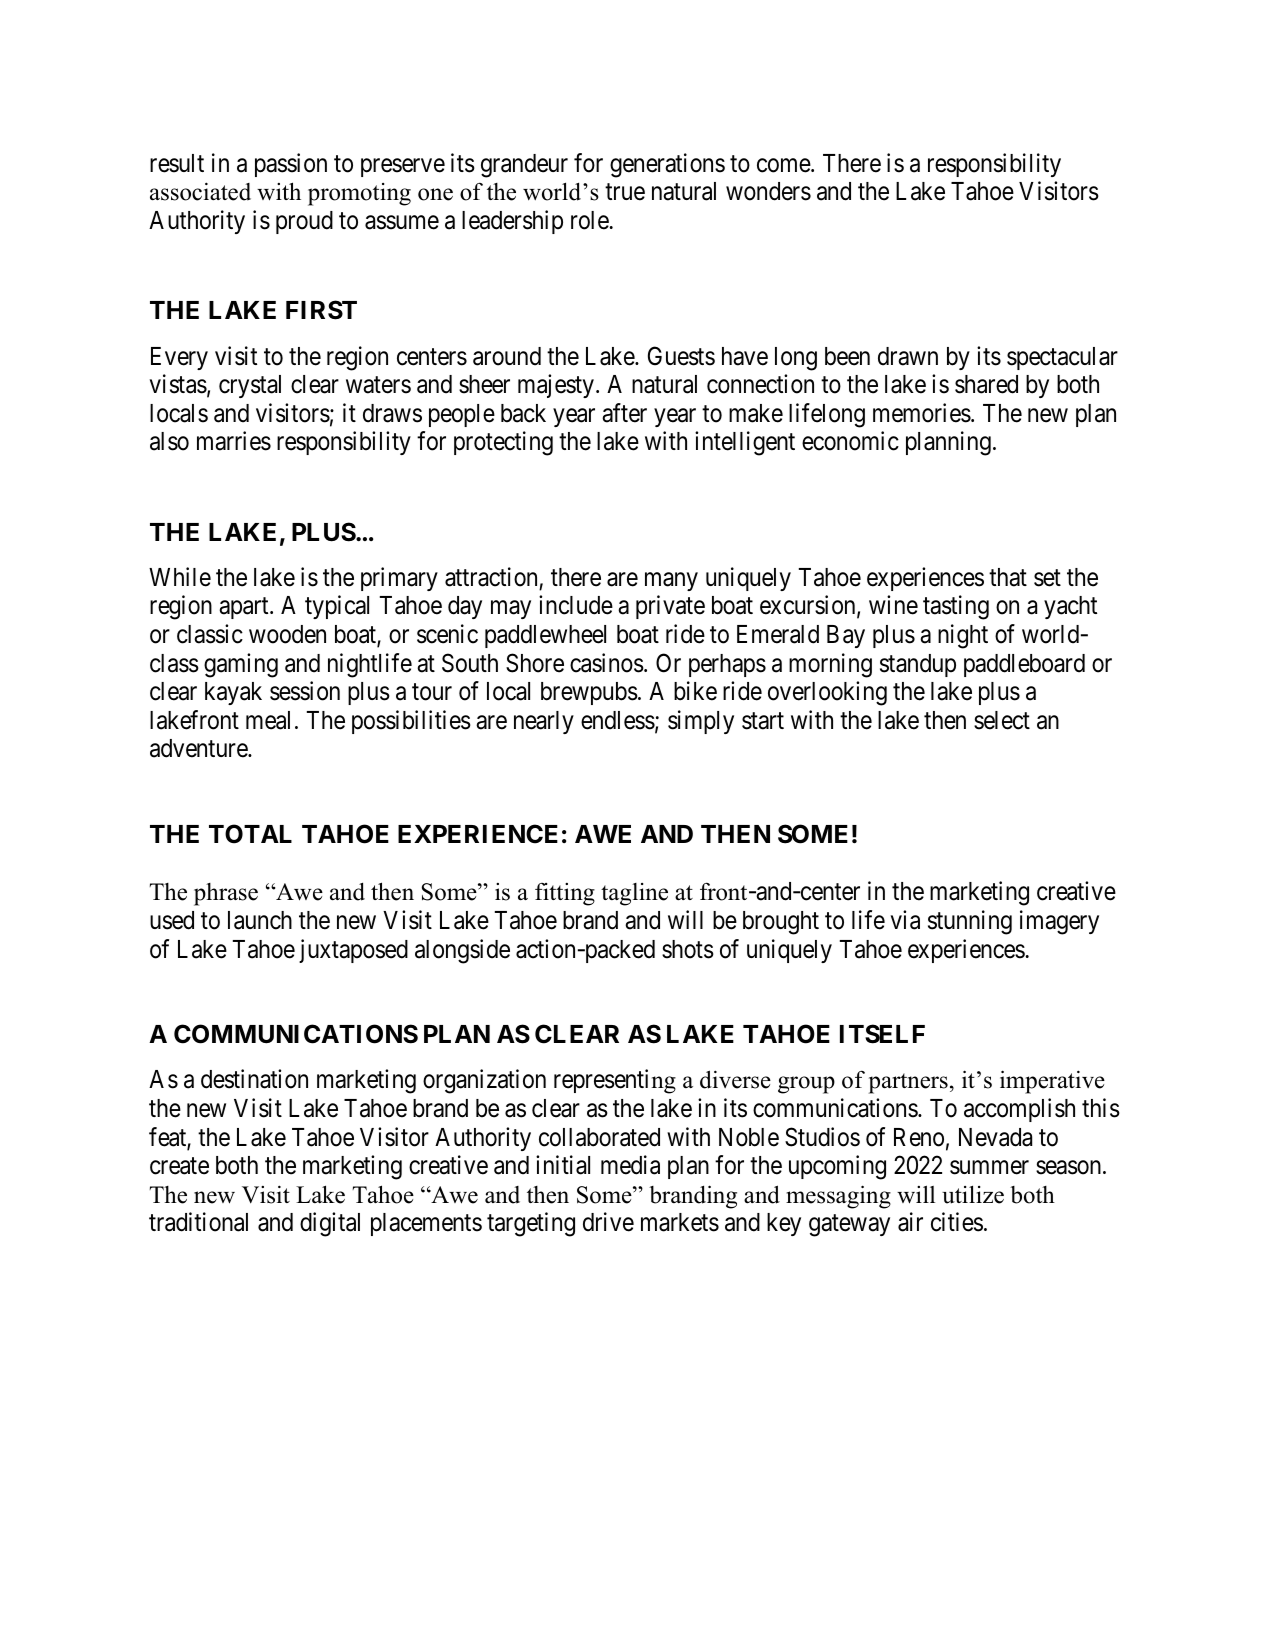 This screenshot has height=1641, width=1268. I want to click on utilize, so click(973, 1194).
